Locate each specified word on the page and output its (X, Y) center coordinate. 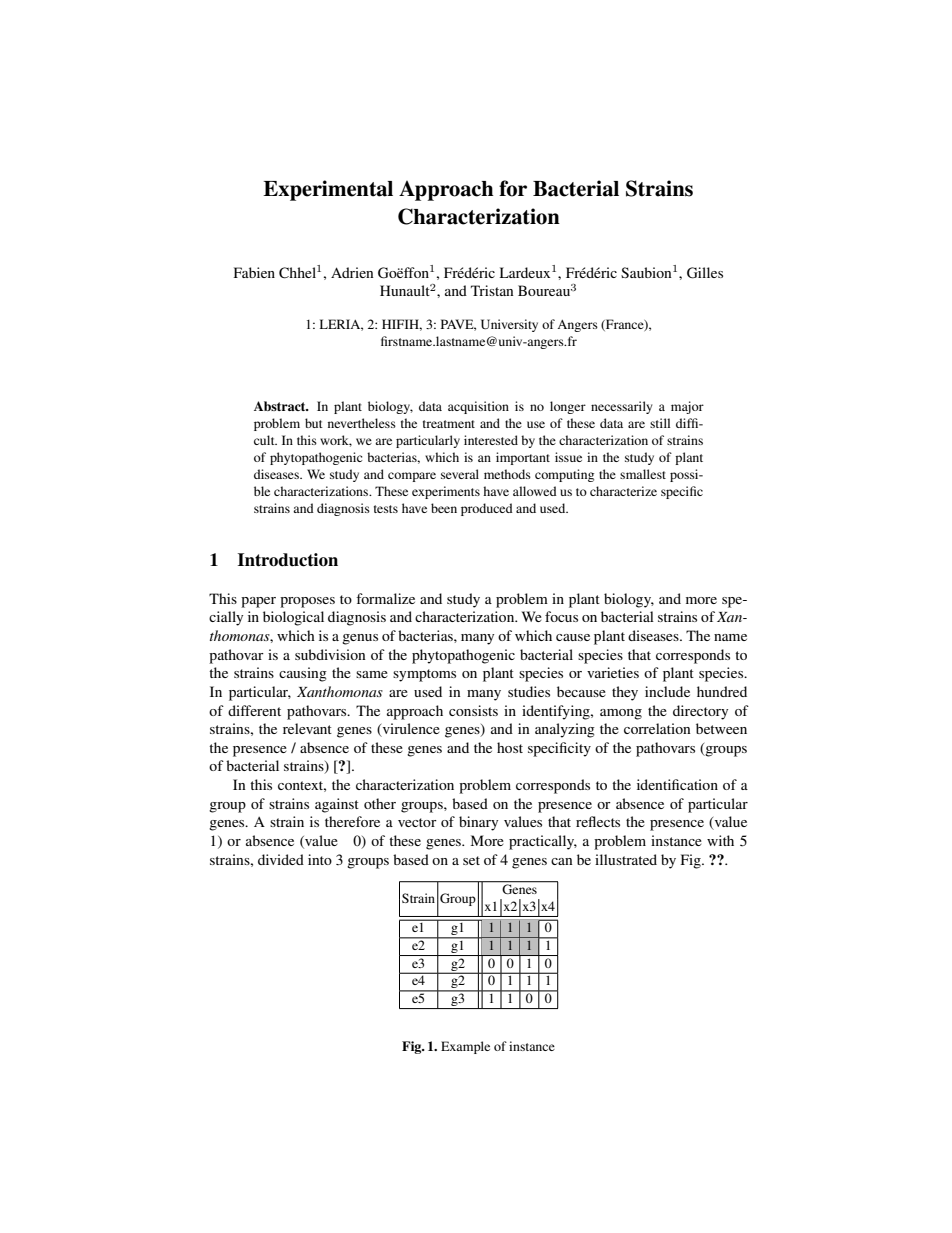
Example (465, 1047)
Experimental (328, 190)
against (337, 805)
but (314, 423)
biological (293, 618)
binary (478, 823)
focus (561, 616)
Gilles (705, 273)
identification (677, 784)
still (660, 423)
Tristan (492, 290)
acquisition (478, 407)
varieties (613, 672)
